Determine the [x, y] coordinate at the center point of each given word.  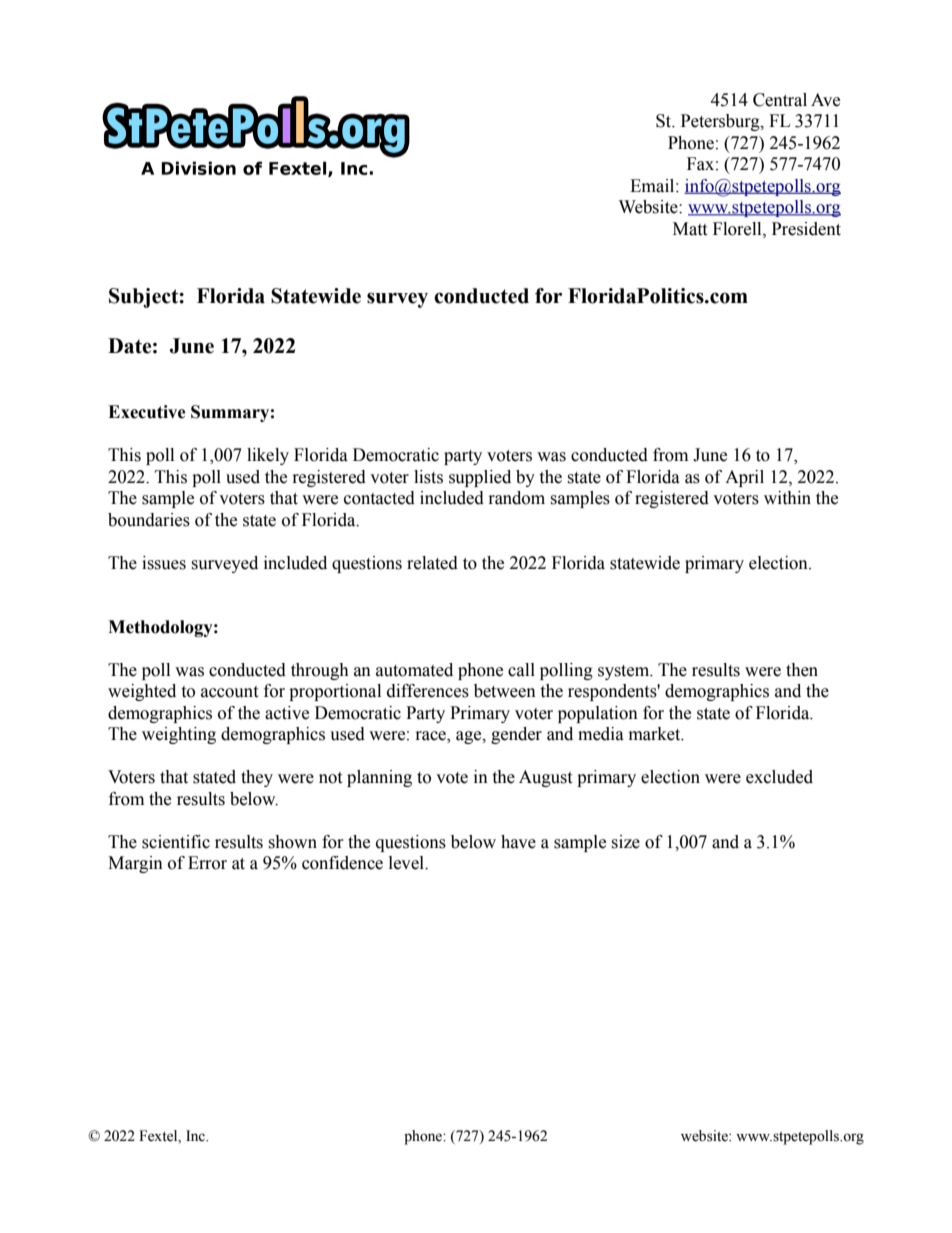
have [518, 842]
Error [207, 863]
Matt [690, 229]
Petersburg [721, 122]
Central [780, 100]
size [625, 842]
